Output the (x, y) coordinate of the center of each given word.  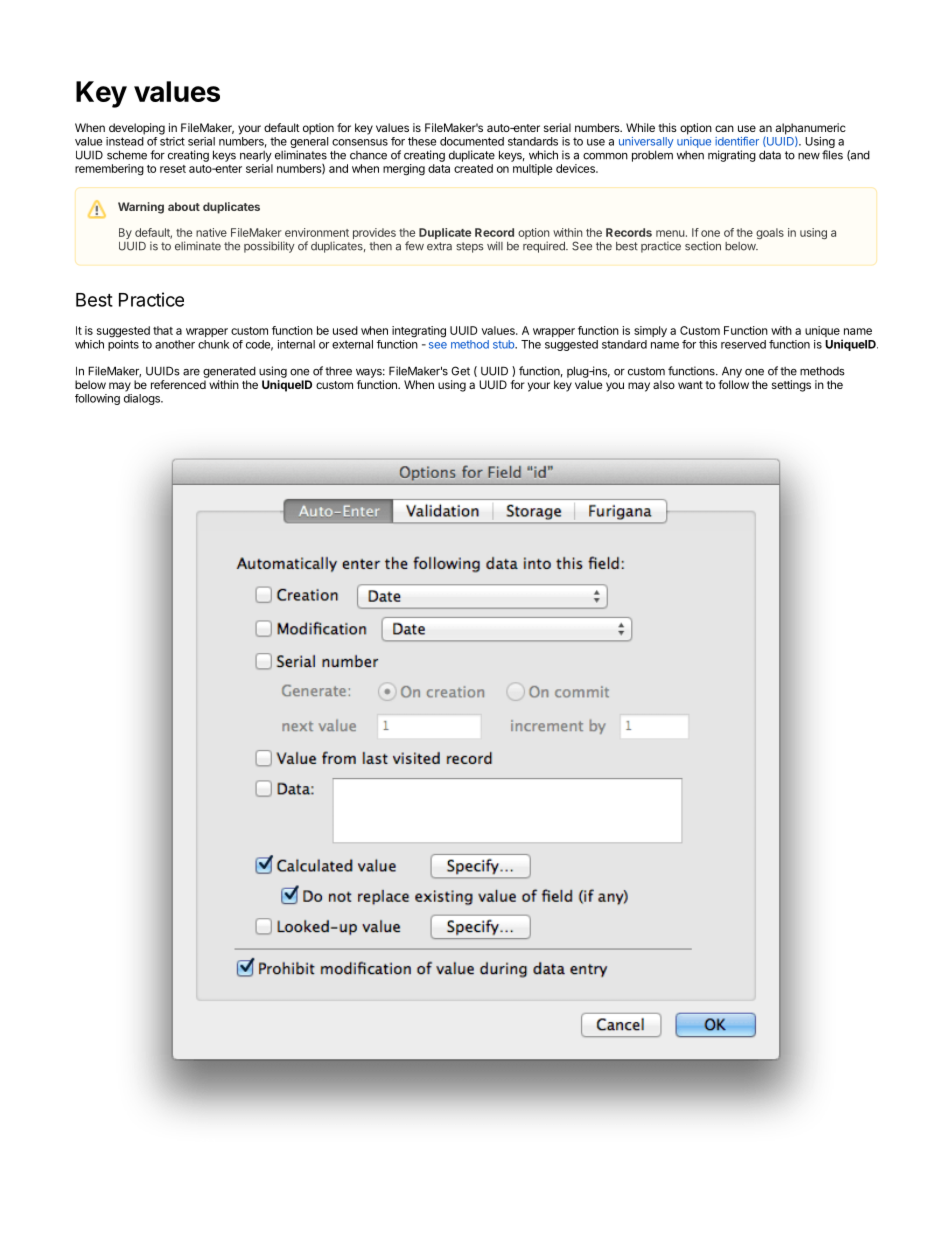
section (703, 246)
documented (472, 141)
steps (470, 247)
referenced (178, 384)
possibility (269, 247)
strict (172, 141)
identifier (737, 141)
